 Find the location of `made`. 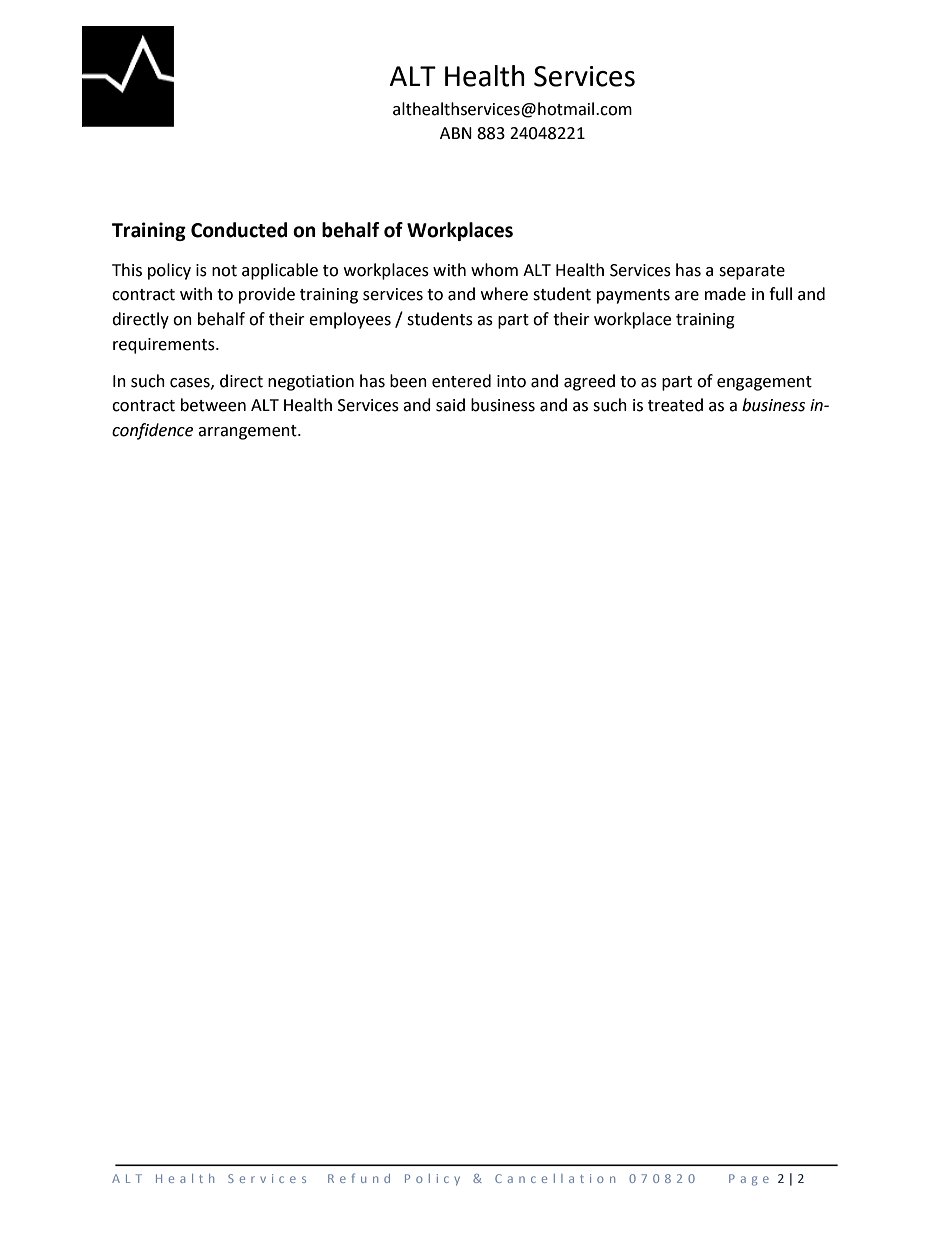

made is located at coordinates (725, 294).
